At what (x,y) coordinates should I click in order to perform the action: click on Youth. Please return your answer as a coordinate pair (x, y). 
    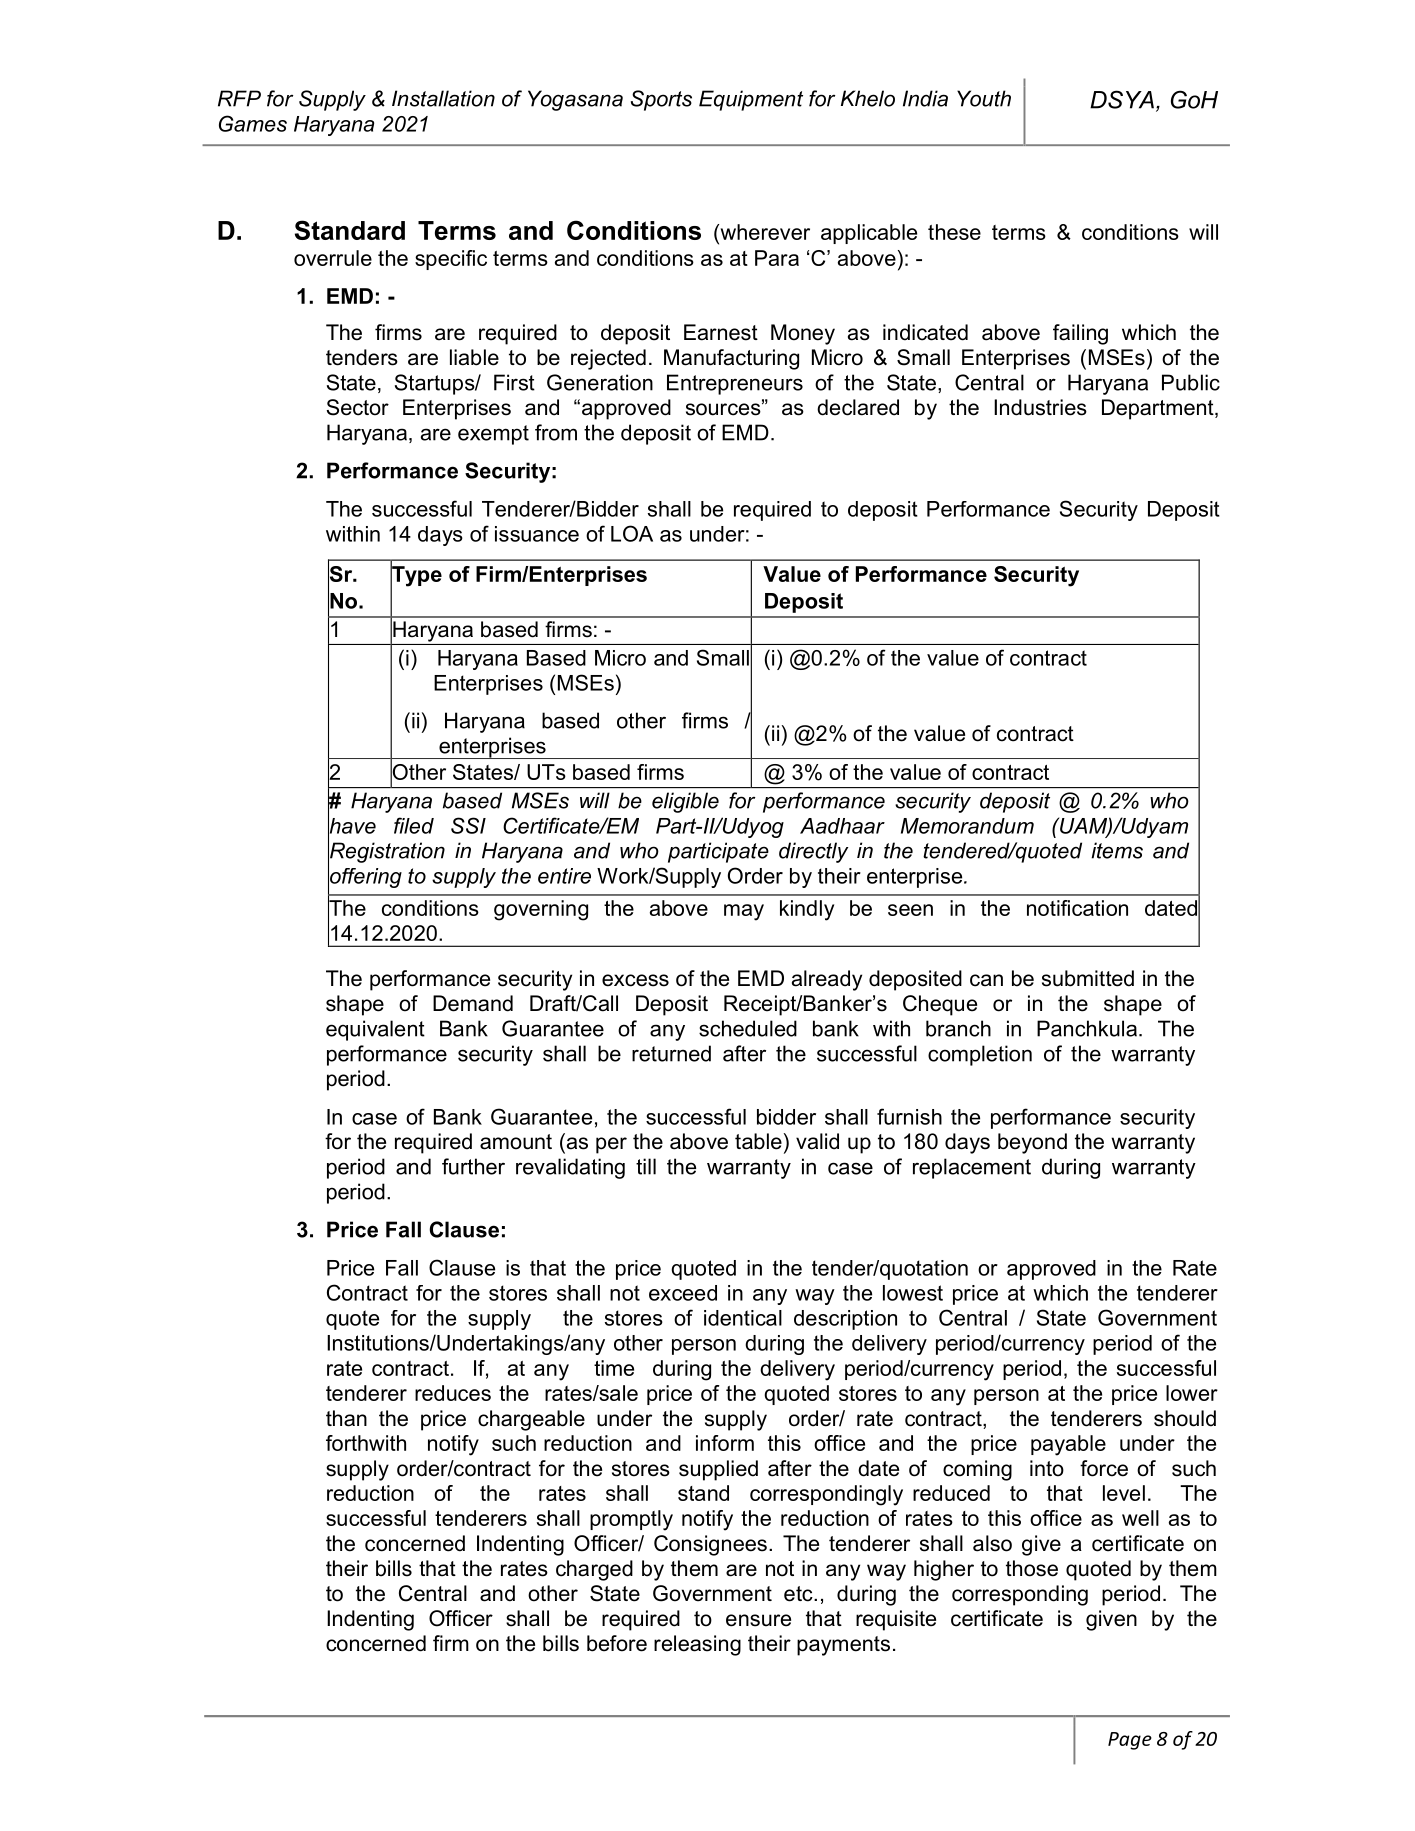
    Looking at the image, I should click on (984, 98).
